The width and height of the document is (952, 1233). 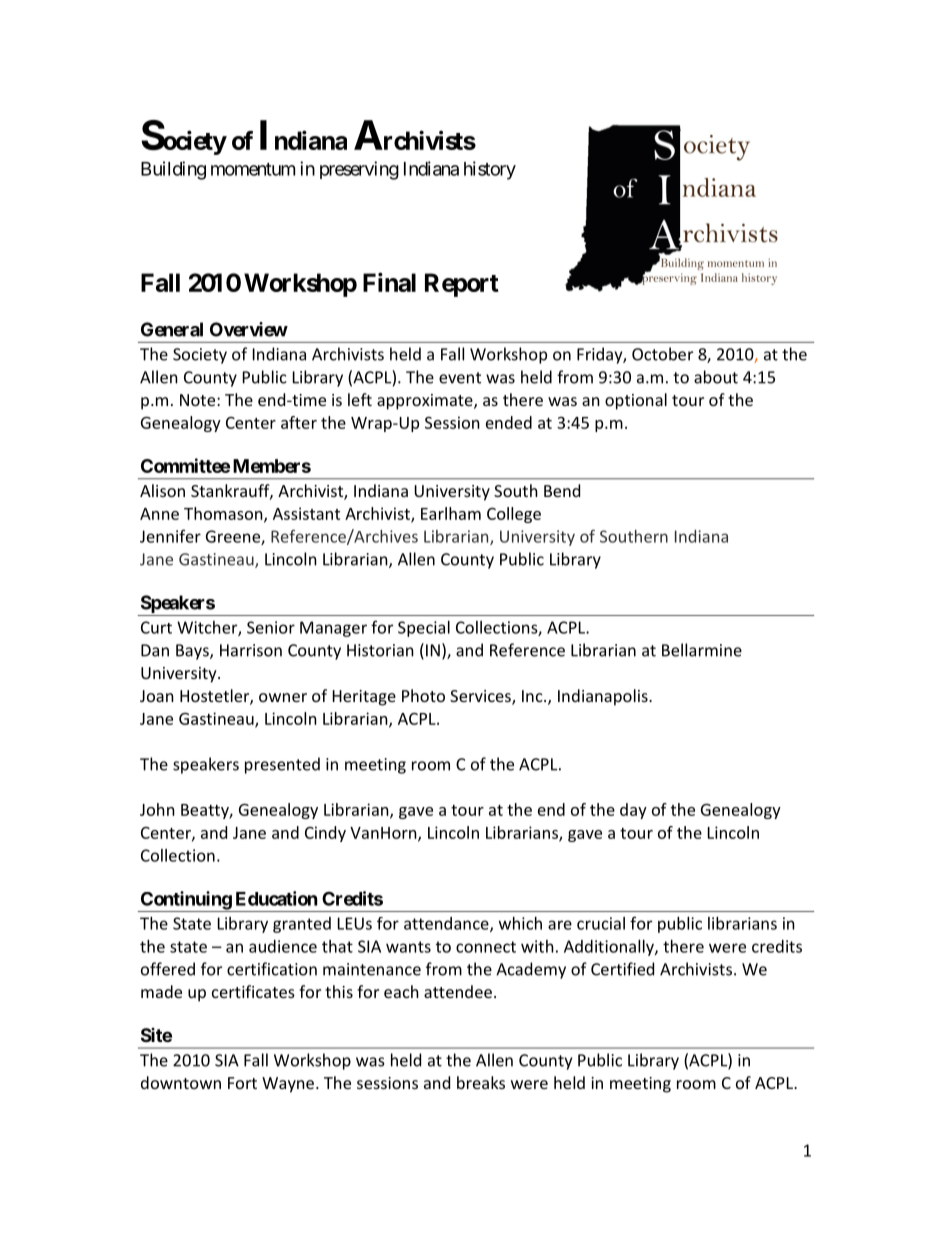 What do you see at coordinates (481, 1082) in the document?
I see `breaks` at bounding box center [481, 1082].
